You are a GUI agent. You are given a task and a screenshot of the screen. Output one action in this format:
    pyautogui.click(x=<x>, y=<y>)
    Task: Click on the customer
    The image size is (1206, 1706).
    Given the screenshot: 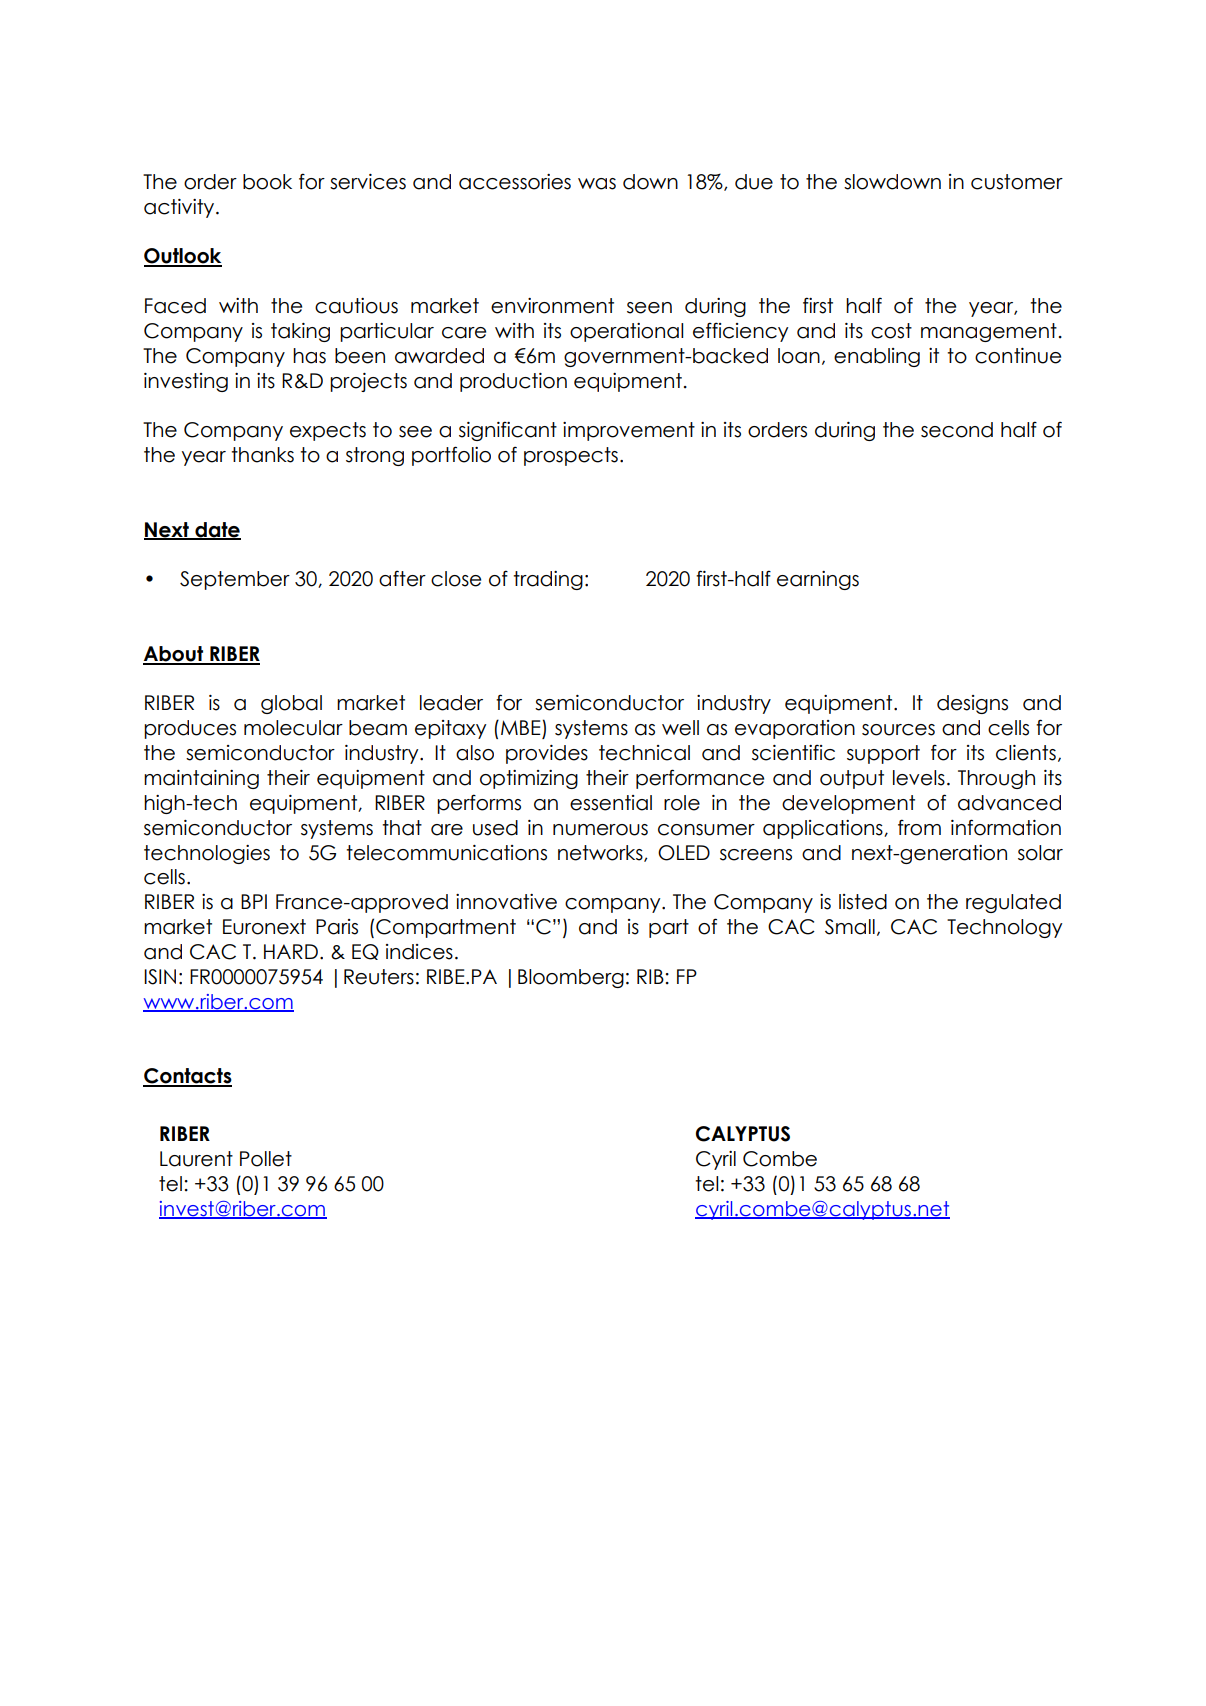 What is the action you would take?
    pyautogui.click(x=1017, y=182)
